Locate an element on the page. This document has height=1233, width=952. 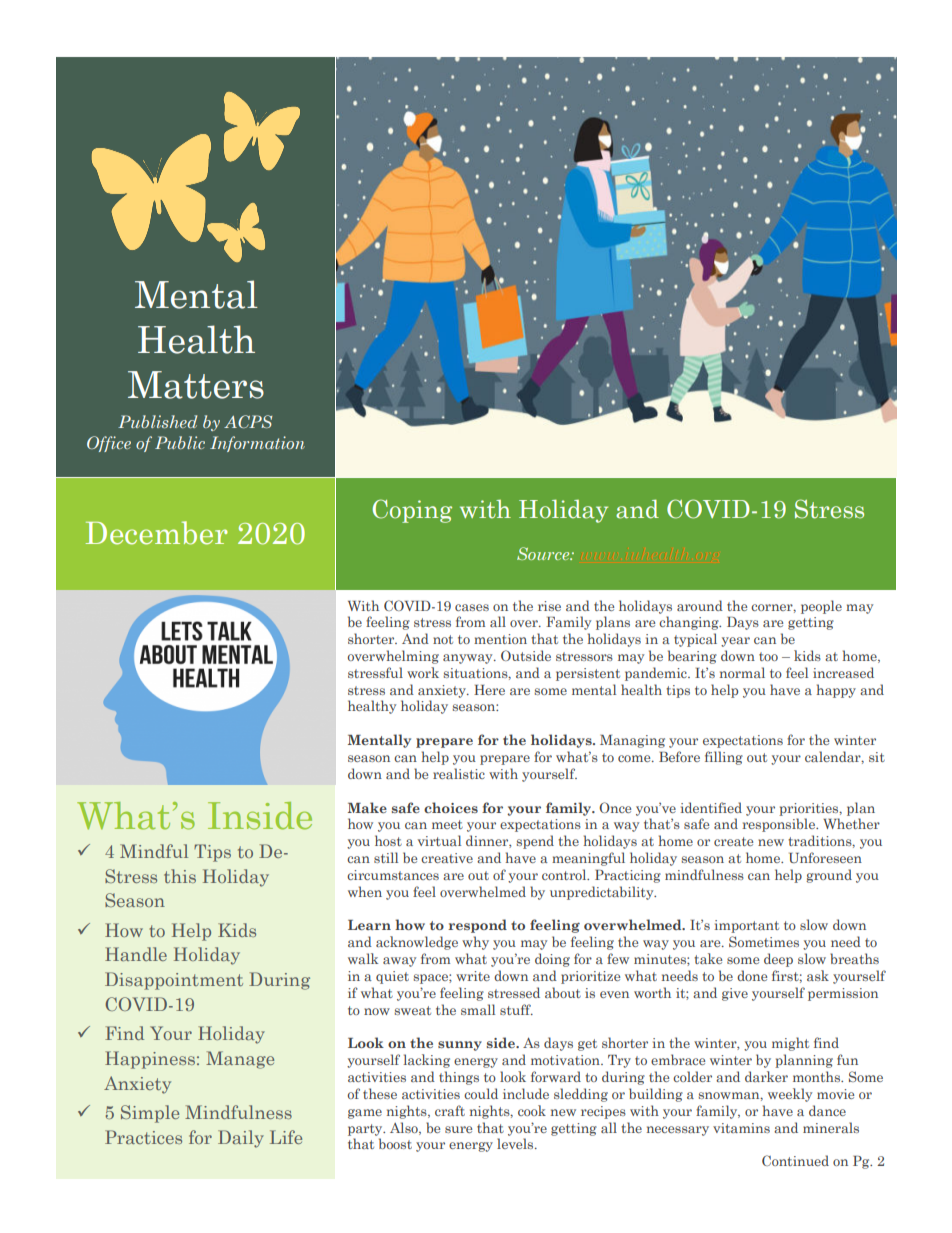
realistic is located at coordinates (459, 773).
